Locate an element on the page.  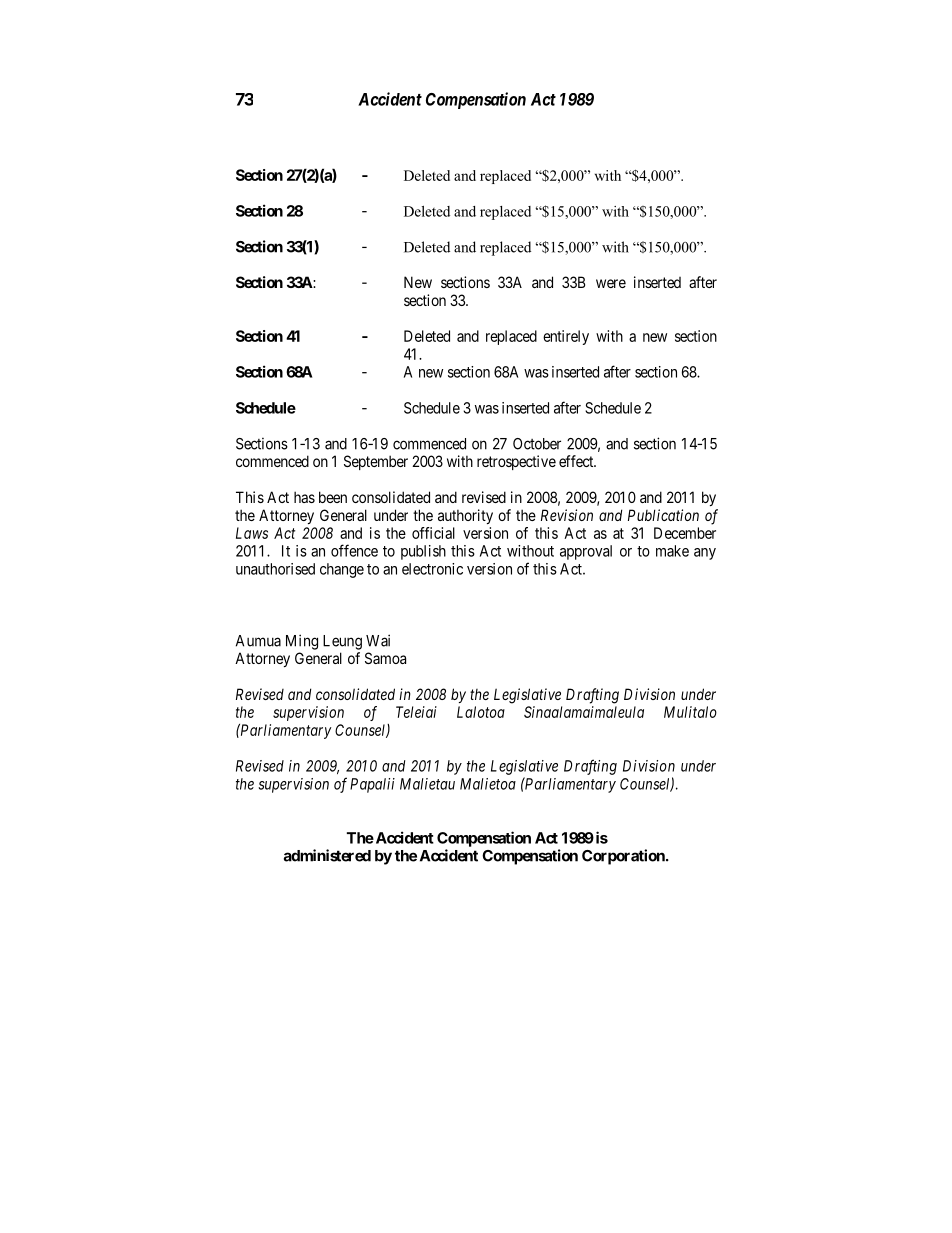
Publication is located at coordinates (663, 515).
